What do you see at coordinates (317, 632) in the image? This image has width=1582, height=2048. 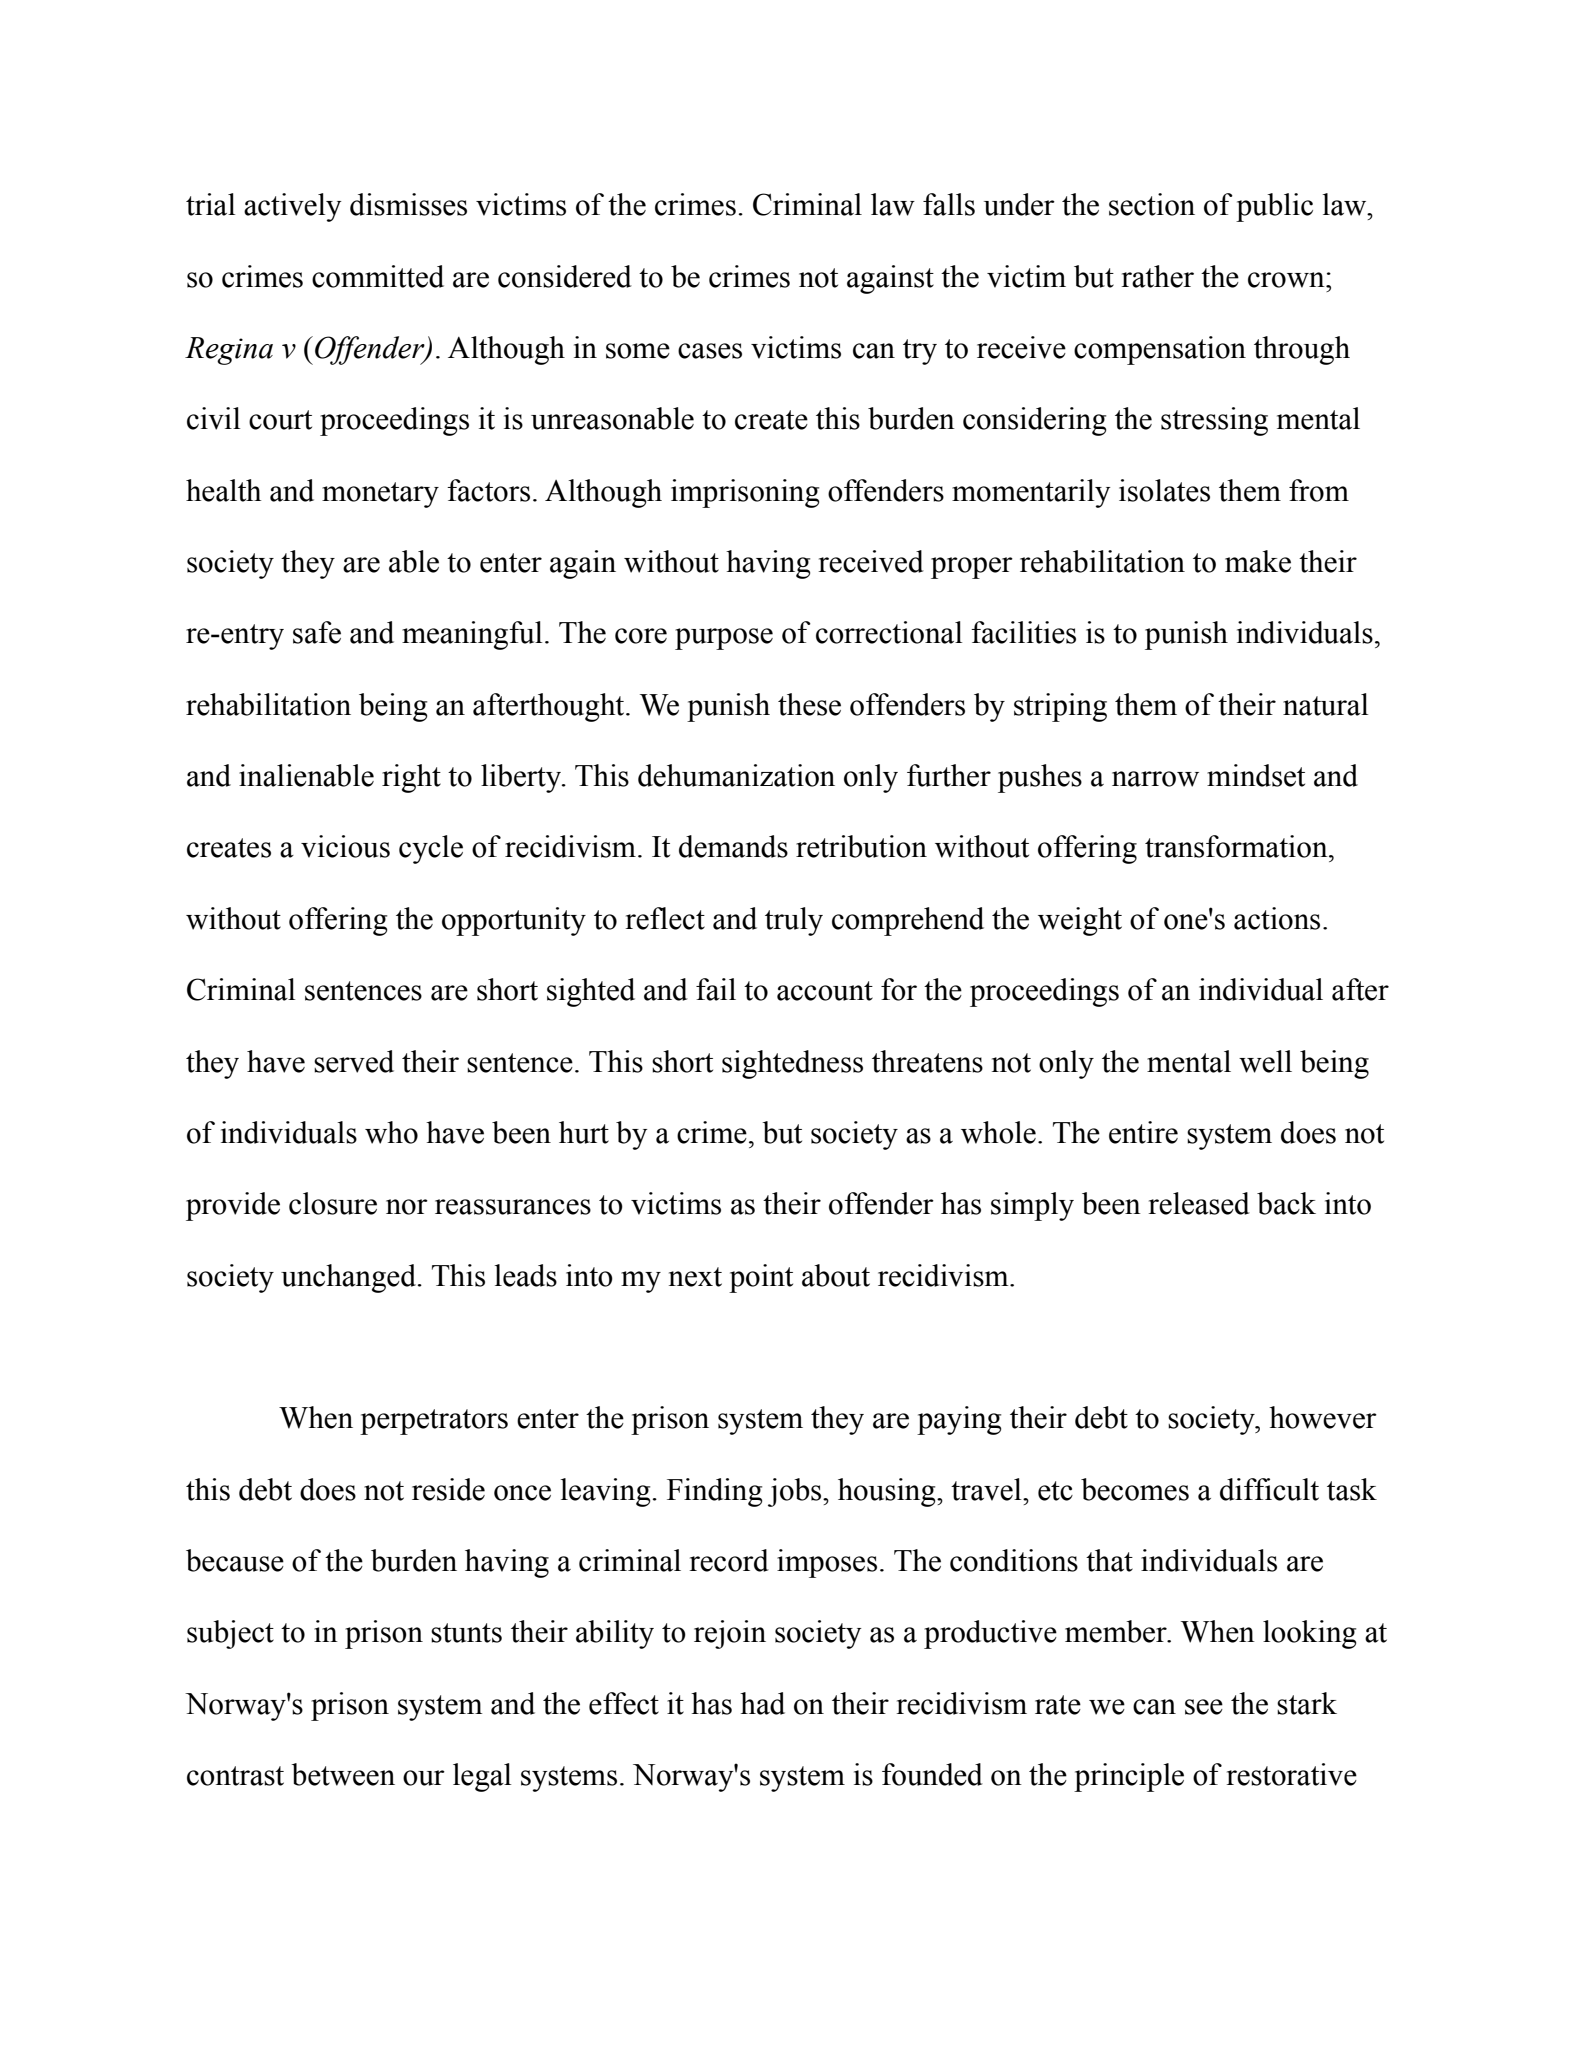 I see `safe` at bounding box center [317, 632].
